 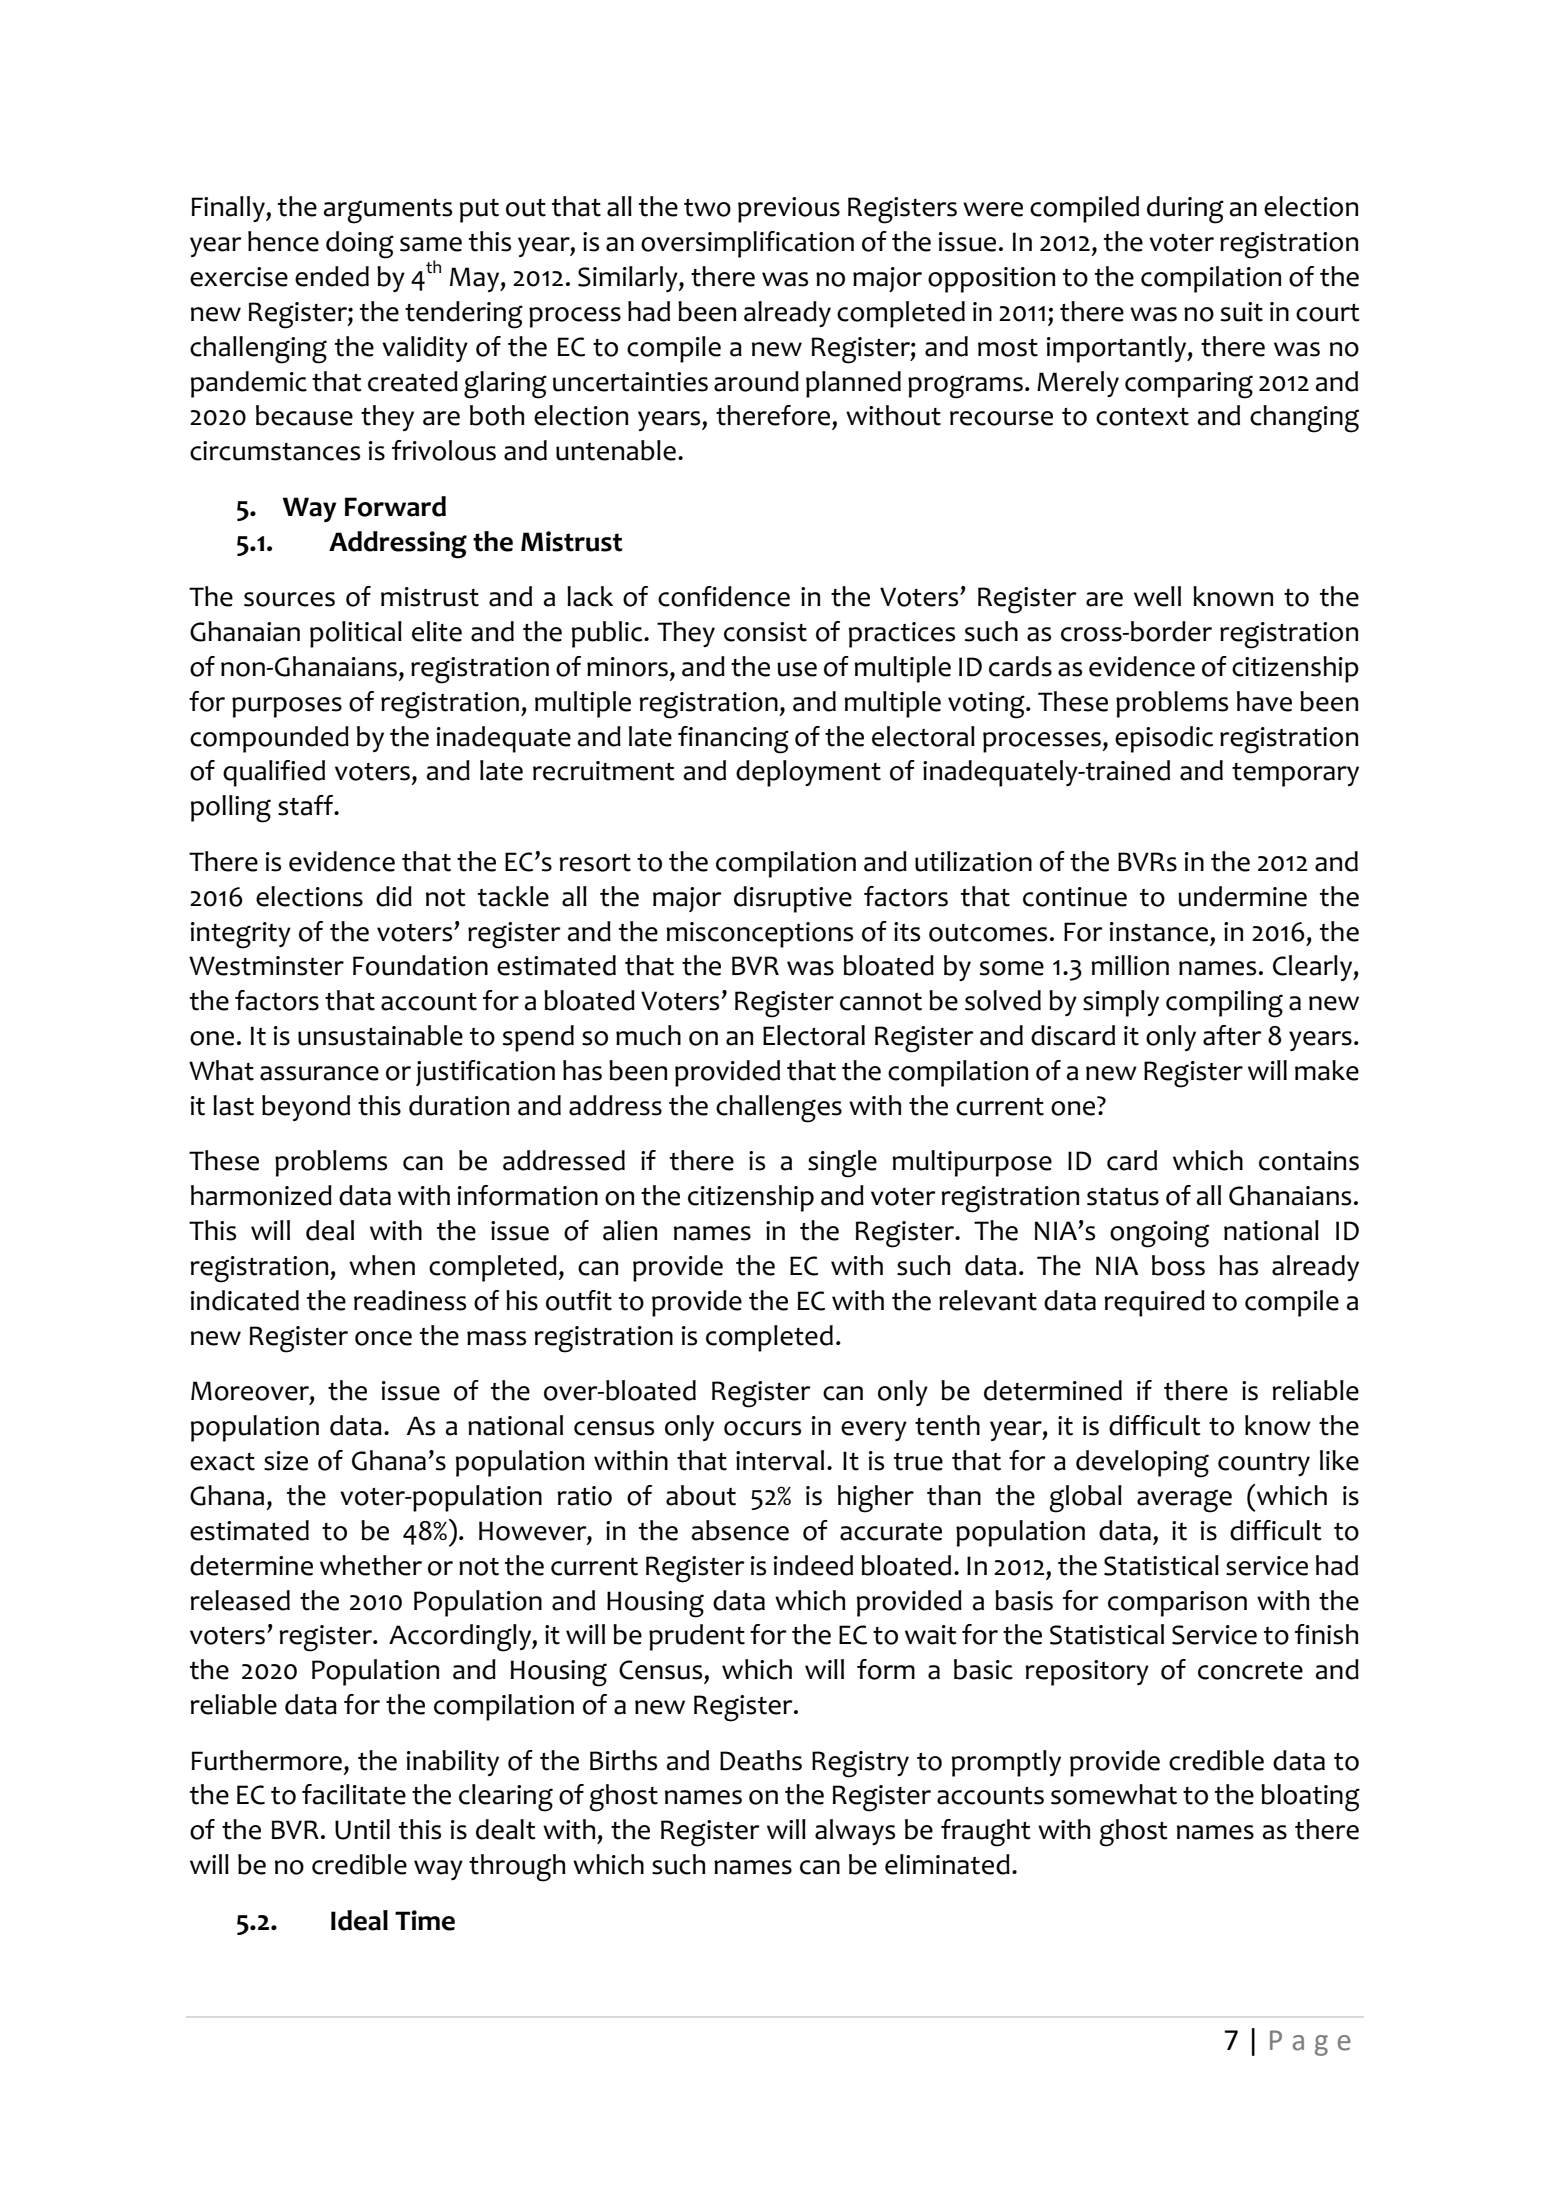 I want to click on prudent, so click(x=697, y=1637).
